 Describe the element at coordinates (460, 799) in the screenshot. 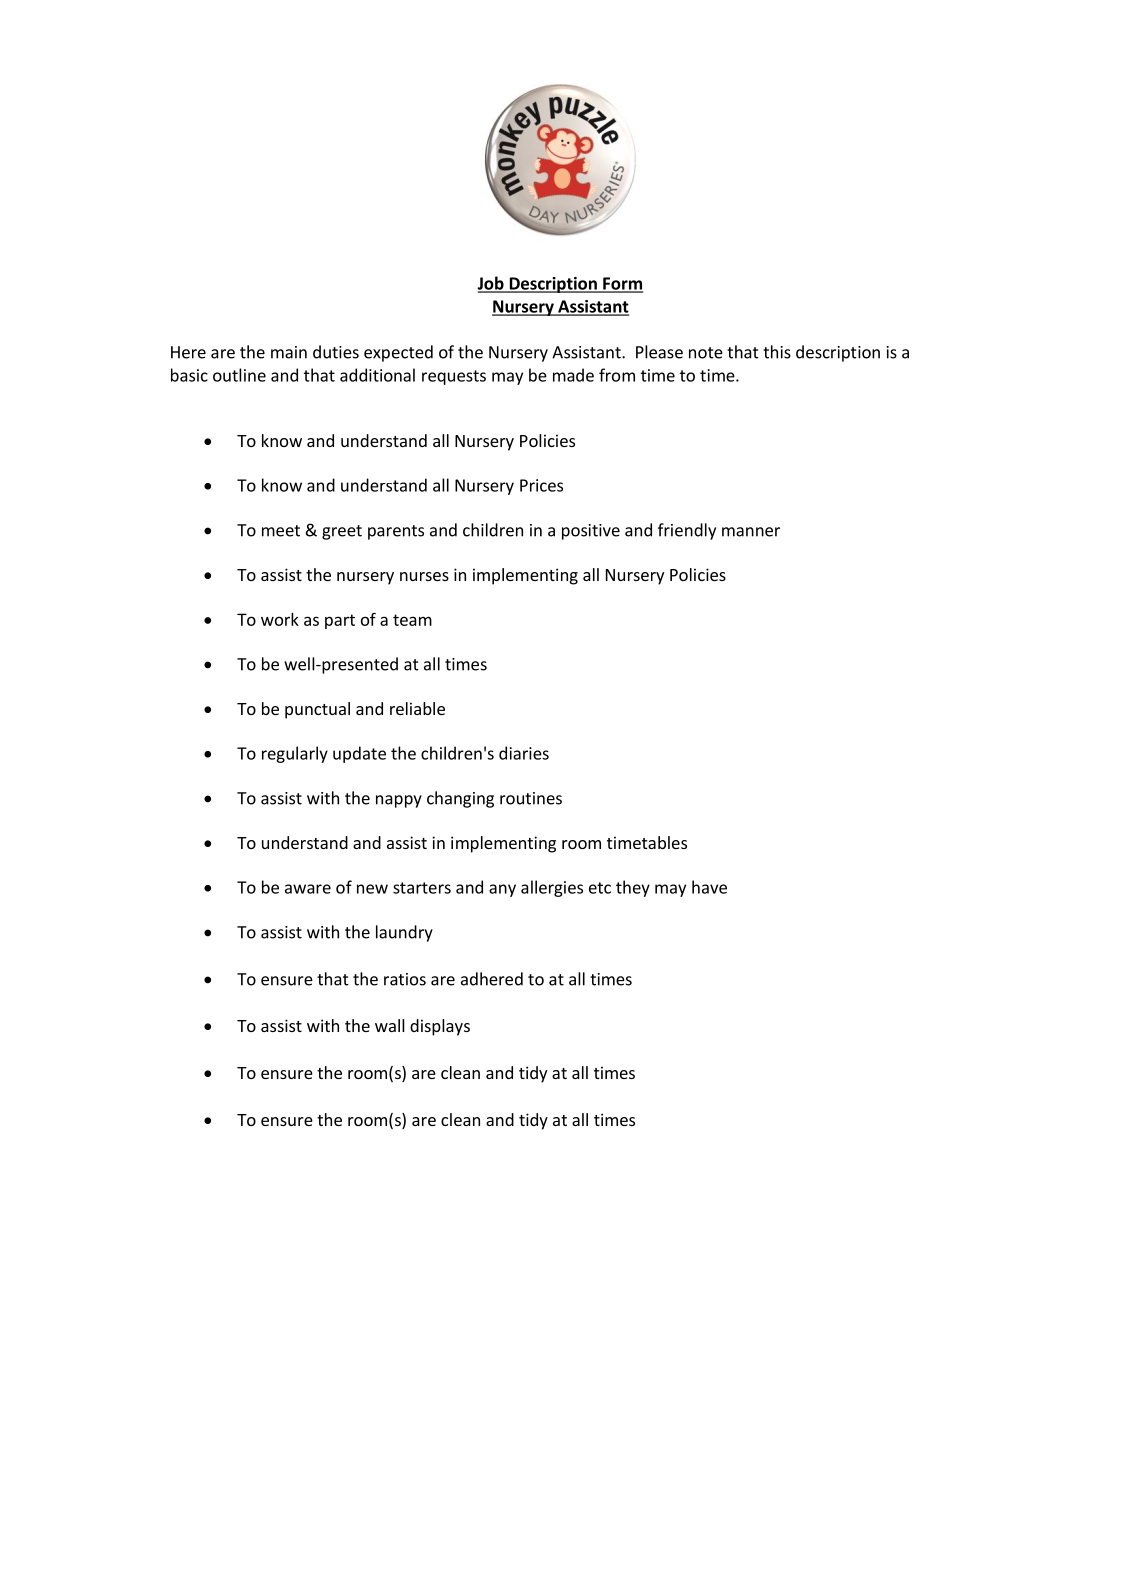

I see `changing` at that location.
